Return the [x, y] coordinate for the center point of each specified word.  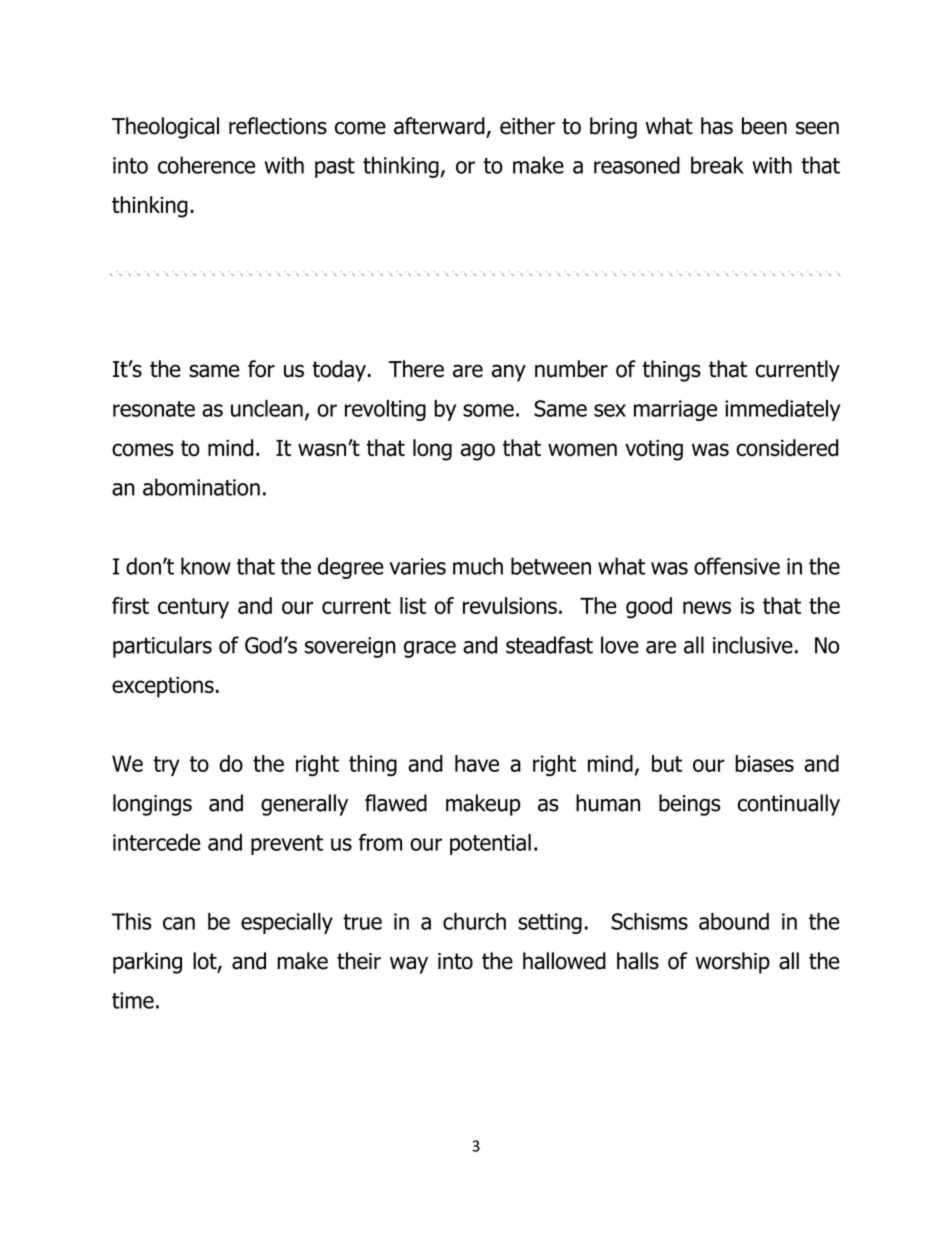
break [717, 165]
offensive [737, 566]
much [478, 566]
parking [147, 963]
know [206, 566]
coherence [206, 165]
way [409, 965]
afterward [440, 127]
